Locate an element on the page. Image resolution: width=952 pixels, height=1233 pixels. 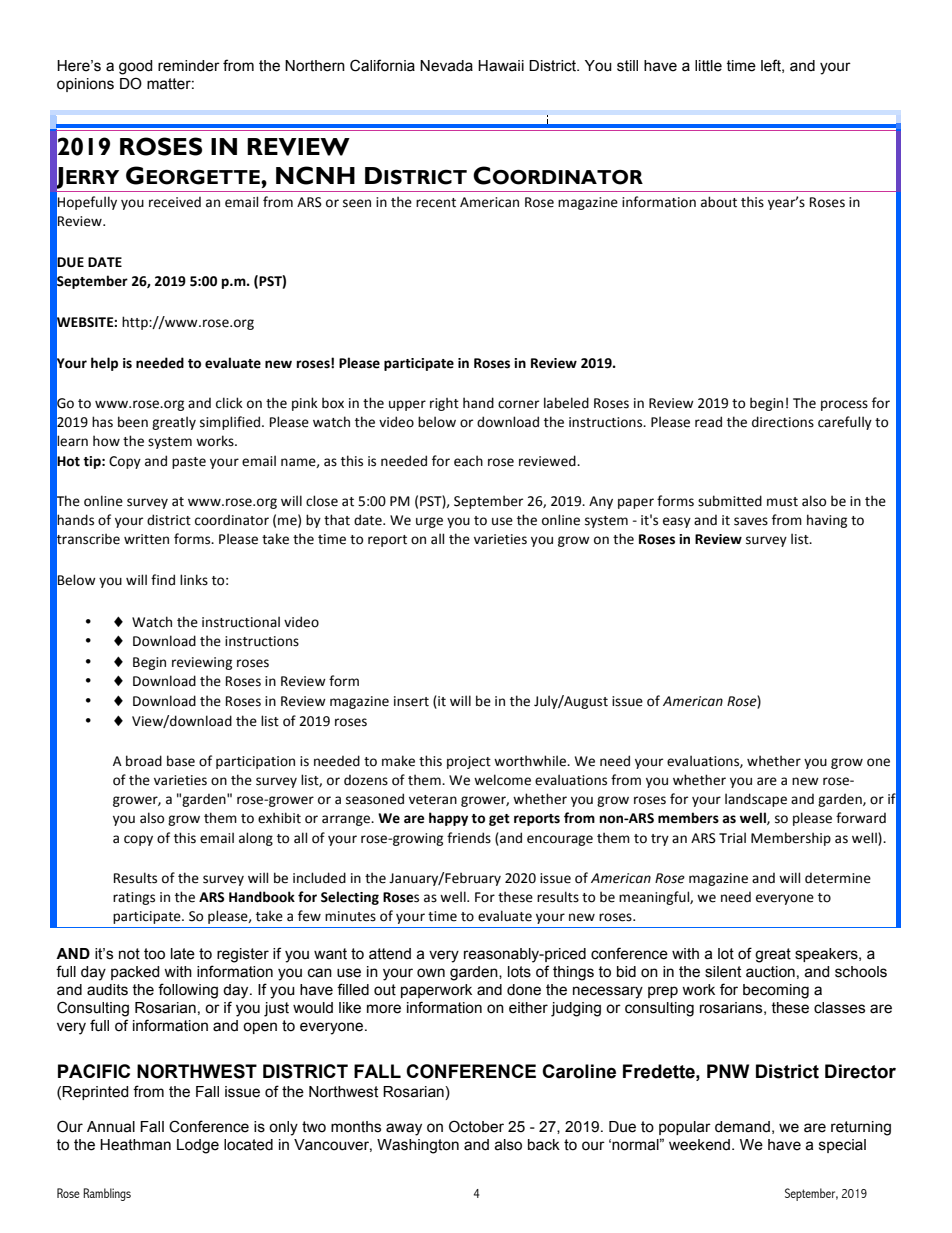
Lodge is located at coordinates (198, 1146).
